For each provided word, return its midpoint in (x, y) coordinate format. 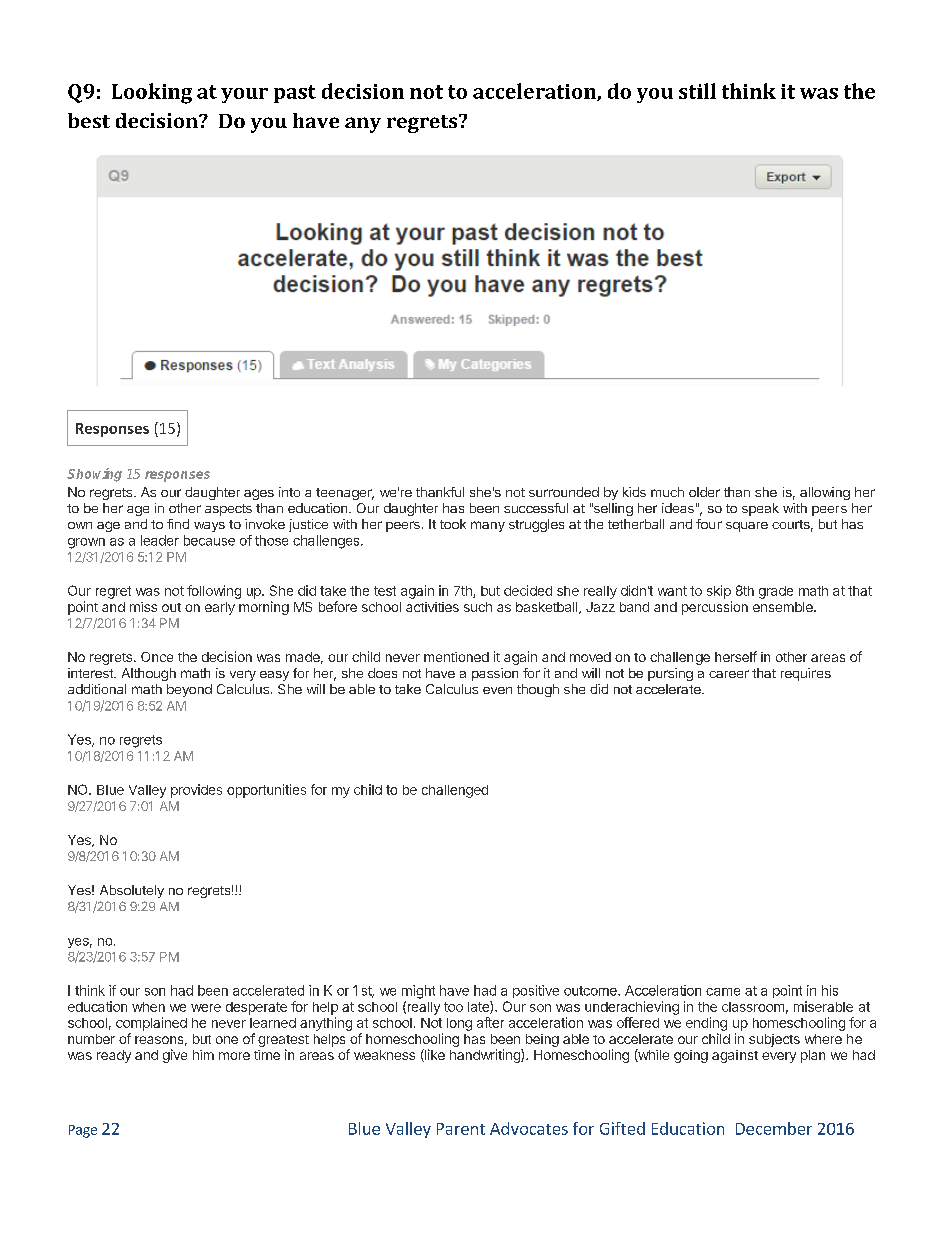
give (175, 1056)
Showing (94, 475)
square (747, 527)
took (453, 524)
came (723, 992)
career (729, 674)
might (418, 992)
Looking (152, 93)
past (295, 94)
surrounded (564, 492)
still (697, 91)
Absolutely (132, 891)
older (704, 492)
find (178, 524)
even (497, 690)
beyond (189, 690)
